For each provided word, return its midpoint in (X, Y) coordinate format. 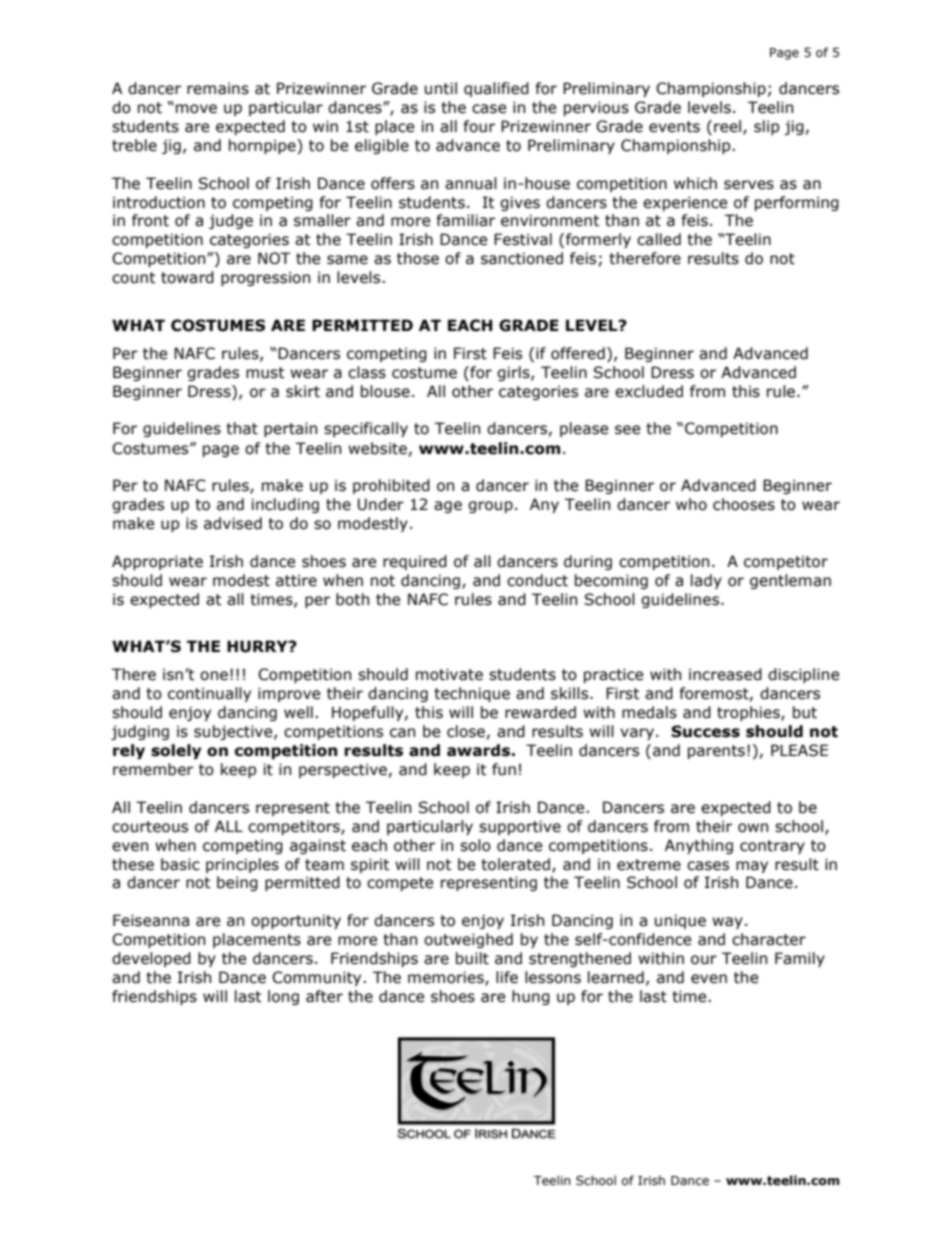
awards (478, 750)
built (472, 958)
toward (187, 277)
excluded (649, 391)
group (490, 507)
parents (716, 752)
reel (729, 127)
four (479, 126)
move (196, 109)
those (418, 258)
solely (176, 751)
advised (233, 523)
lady (706, 581)
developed (151, 959)
